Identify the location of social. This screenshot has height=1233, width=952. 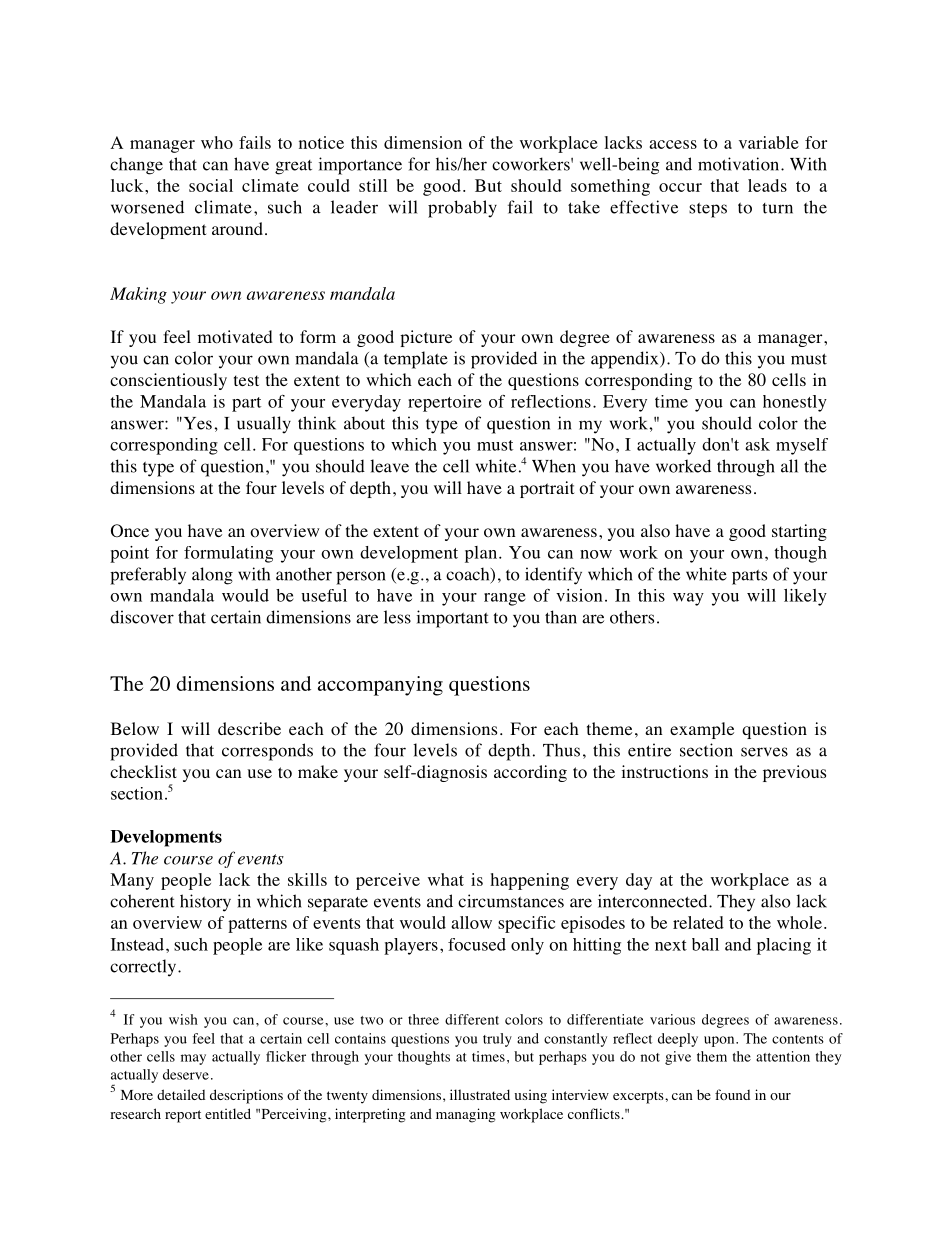
(211, 185).
